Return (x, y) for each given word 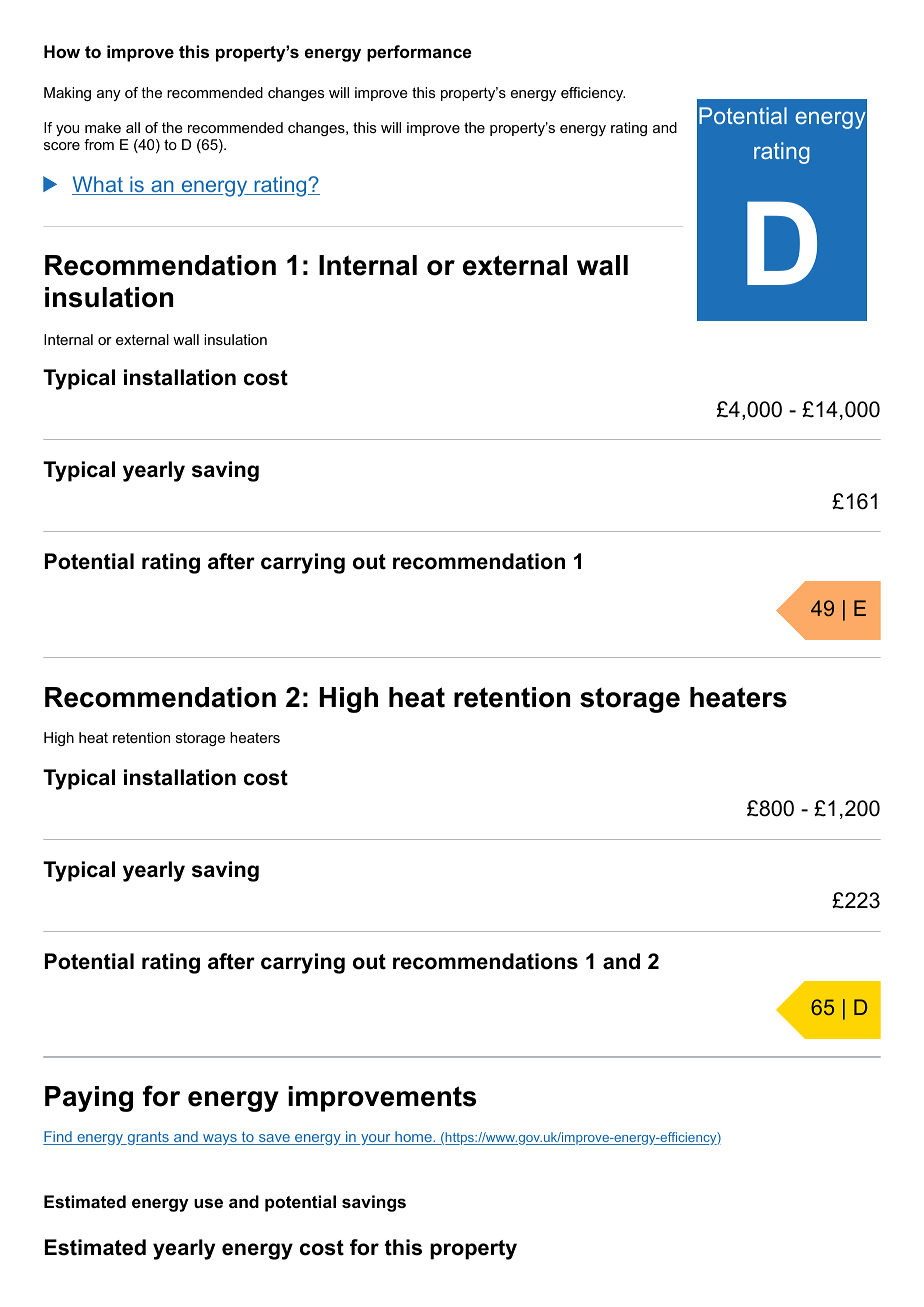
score (62, 146)
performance (419, 53)
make (103, 127)
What (98, 185)
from (99, 144)
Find (58, 1138)
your (376, 1139)
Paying (89, 1099)
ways (220, 1139)
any (109, 95)
